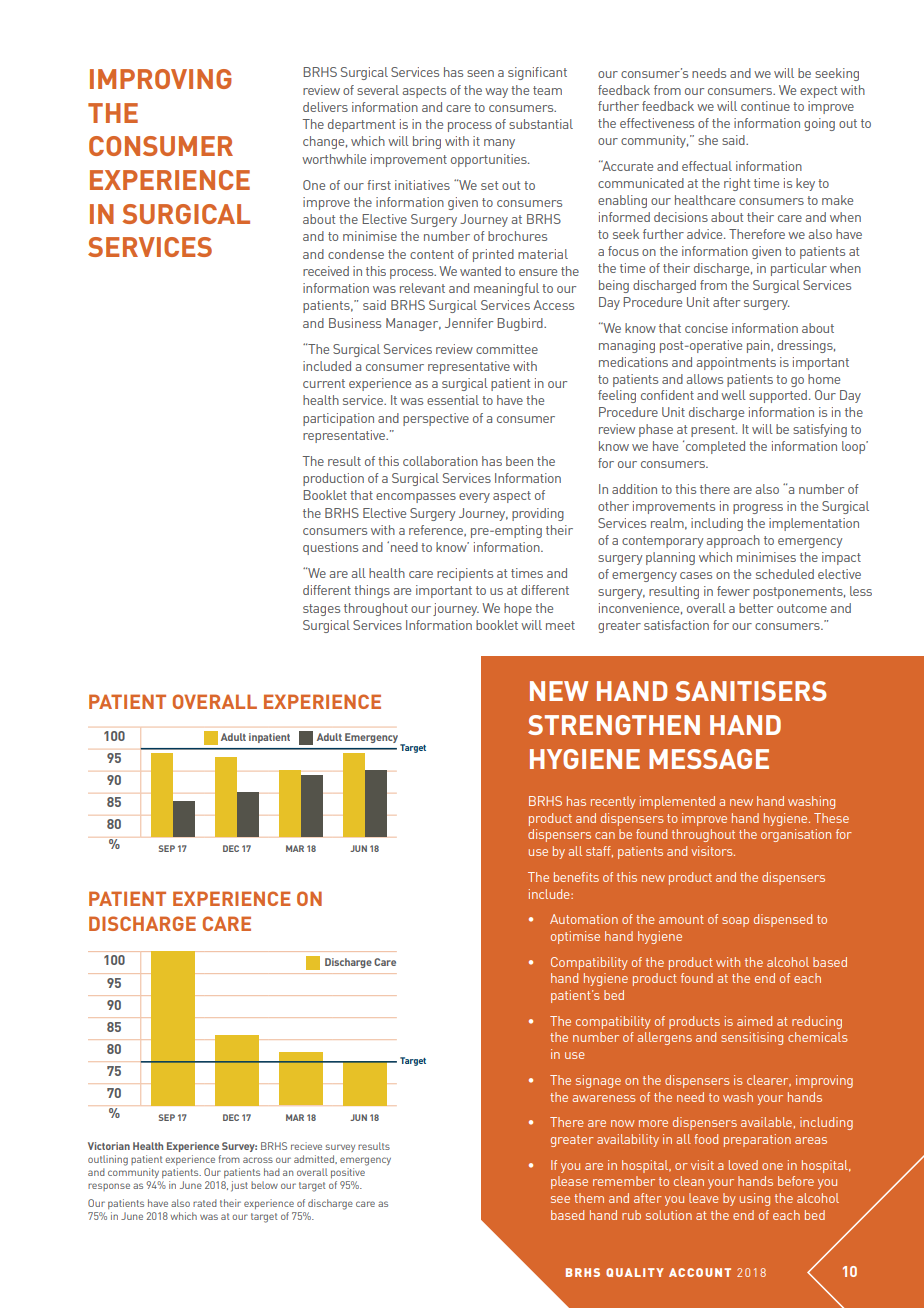 Image resolution: width=924 pixels, height=1308 pixels. Describe the element at coordinates (321, 610) in the screenshot. I see `stages` at that location.
